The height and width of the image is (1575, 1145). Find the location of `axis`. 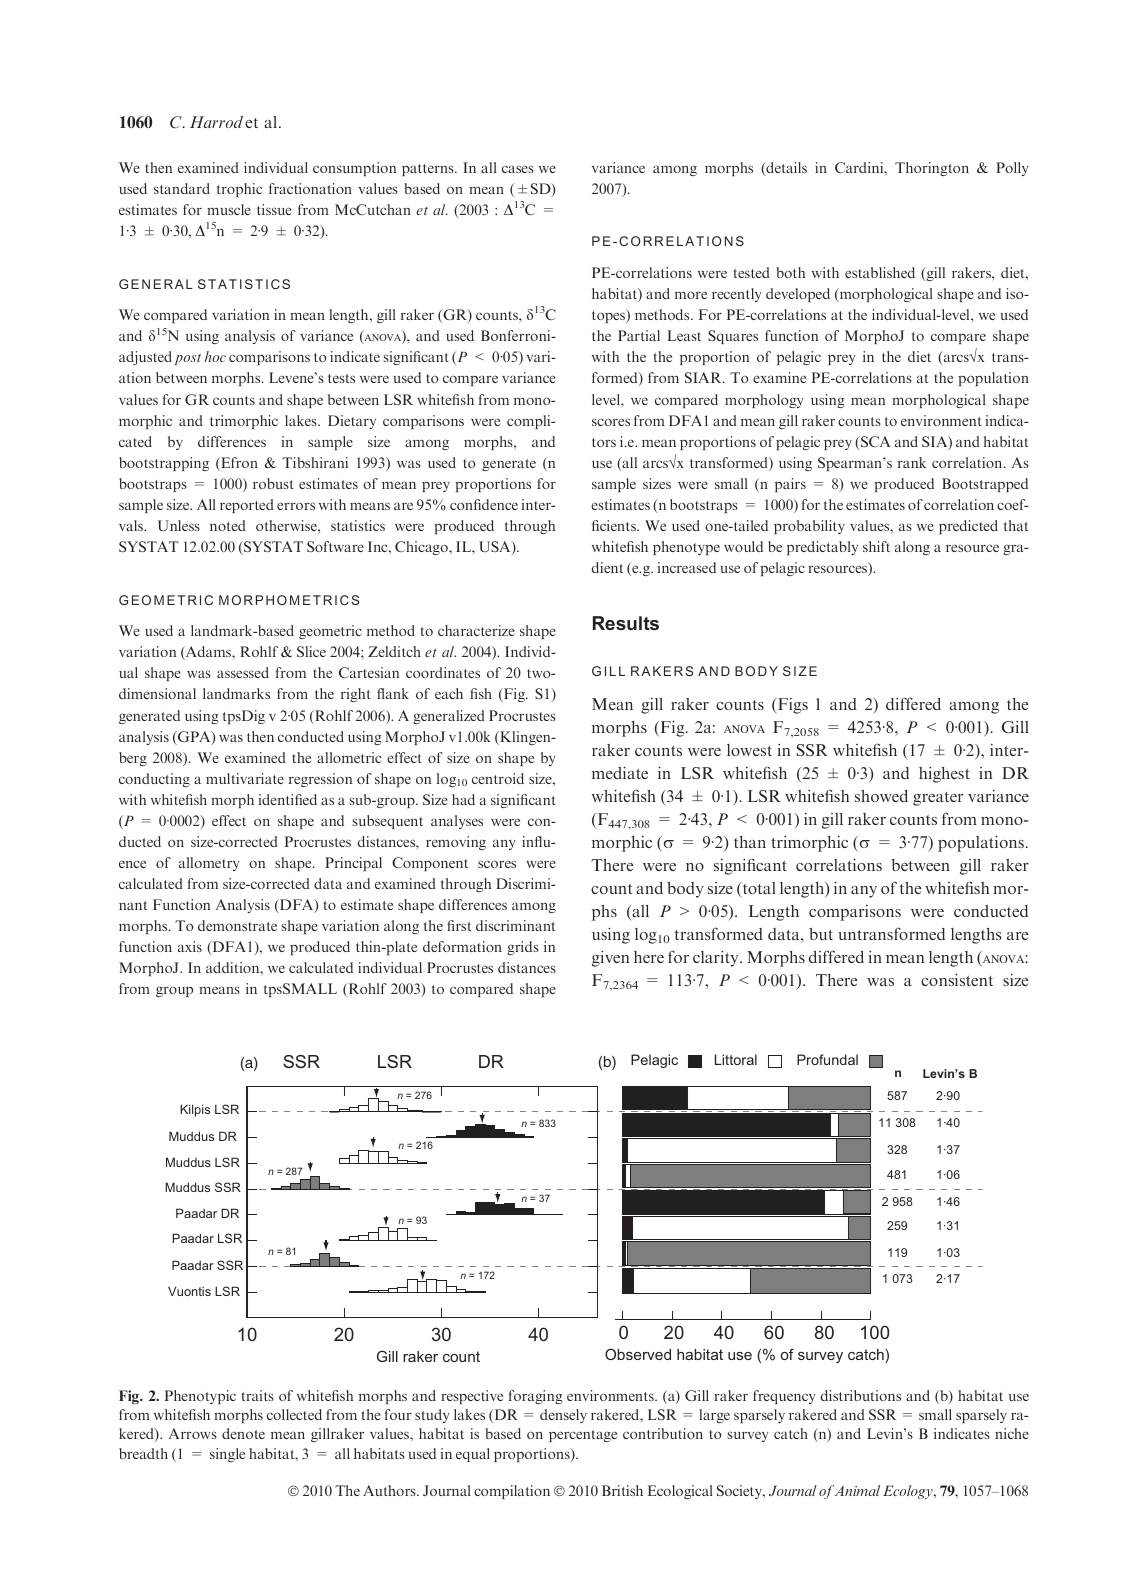

axis is located at coordinates (190, 946).
